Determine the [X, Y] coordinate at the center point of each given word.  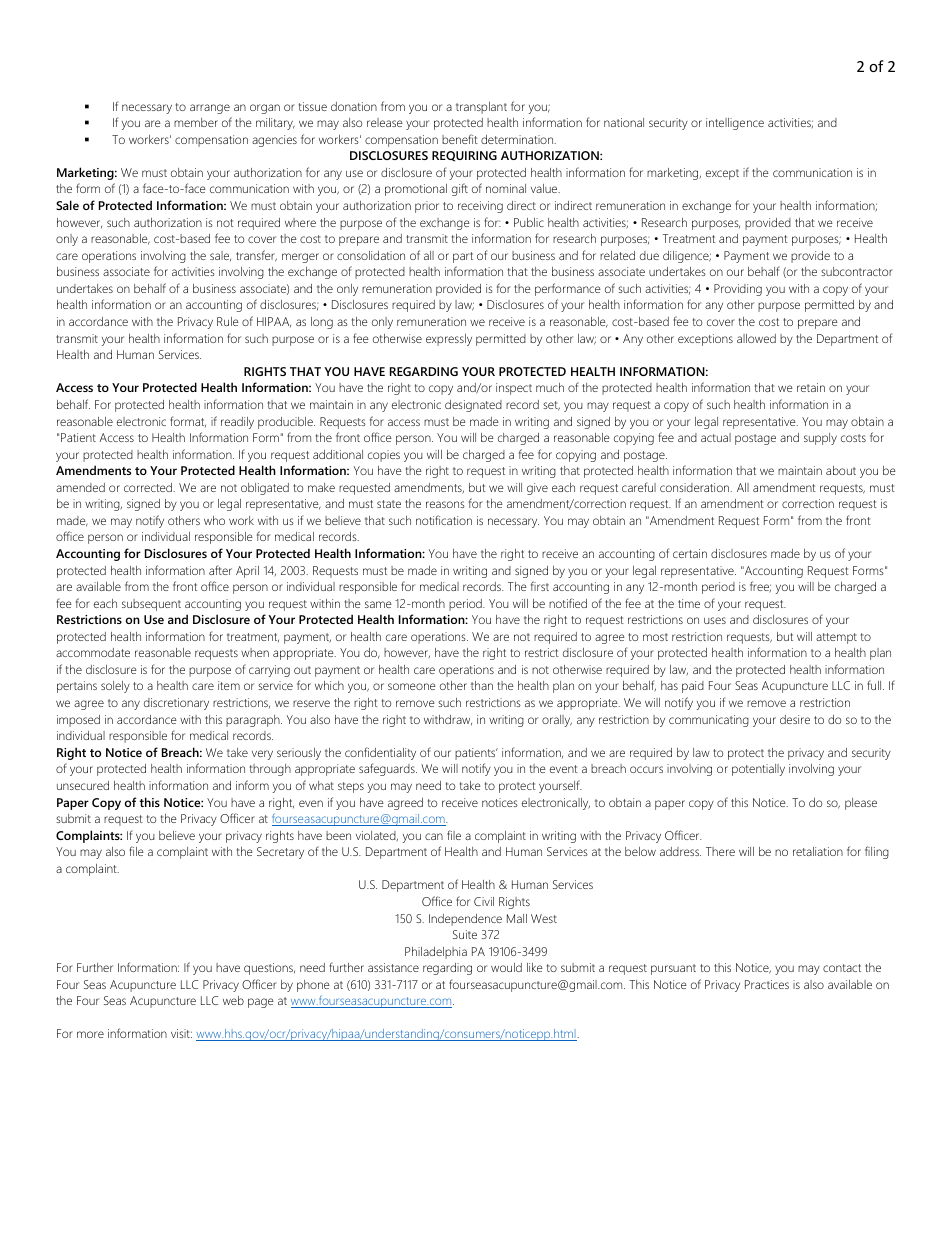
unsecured [83, 785]
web [233, 1000]
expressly [449, 340]
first [540, 586]
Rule [228, 321]
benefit [460, 139]
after [220, 570]
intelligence [735, 124]
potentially [758, 770]
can [434, 836]
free [760, 587]
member [196, 122]
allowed [756, 338]
